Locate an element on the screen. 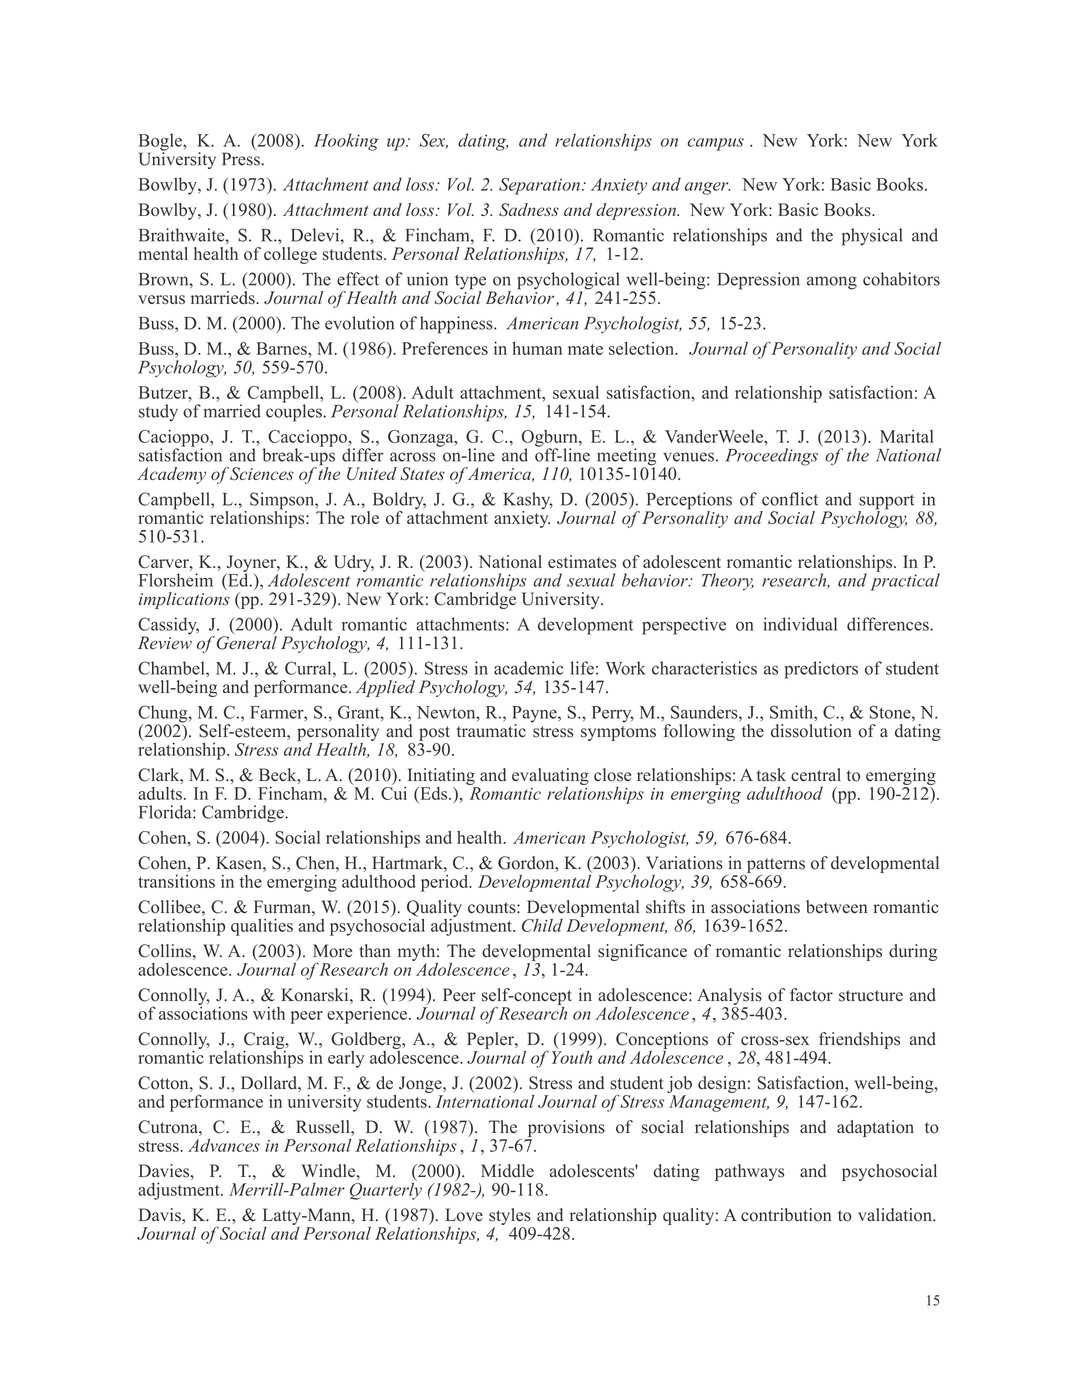 The width and height of the screenshot is (1079, 1396). transitions is located at coordinates (176, 881).
